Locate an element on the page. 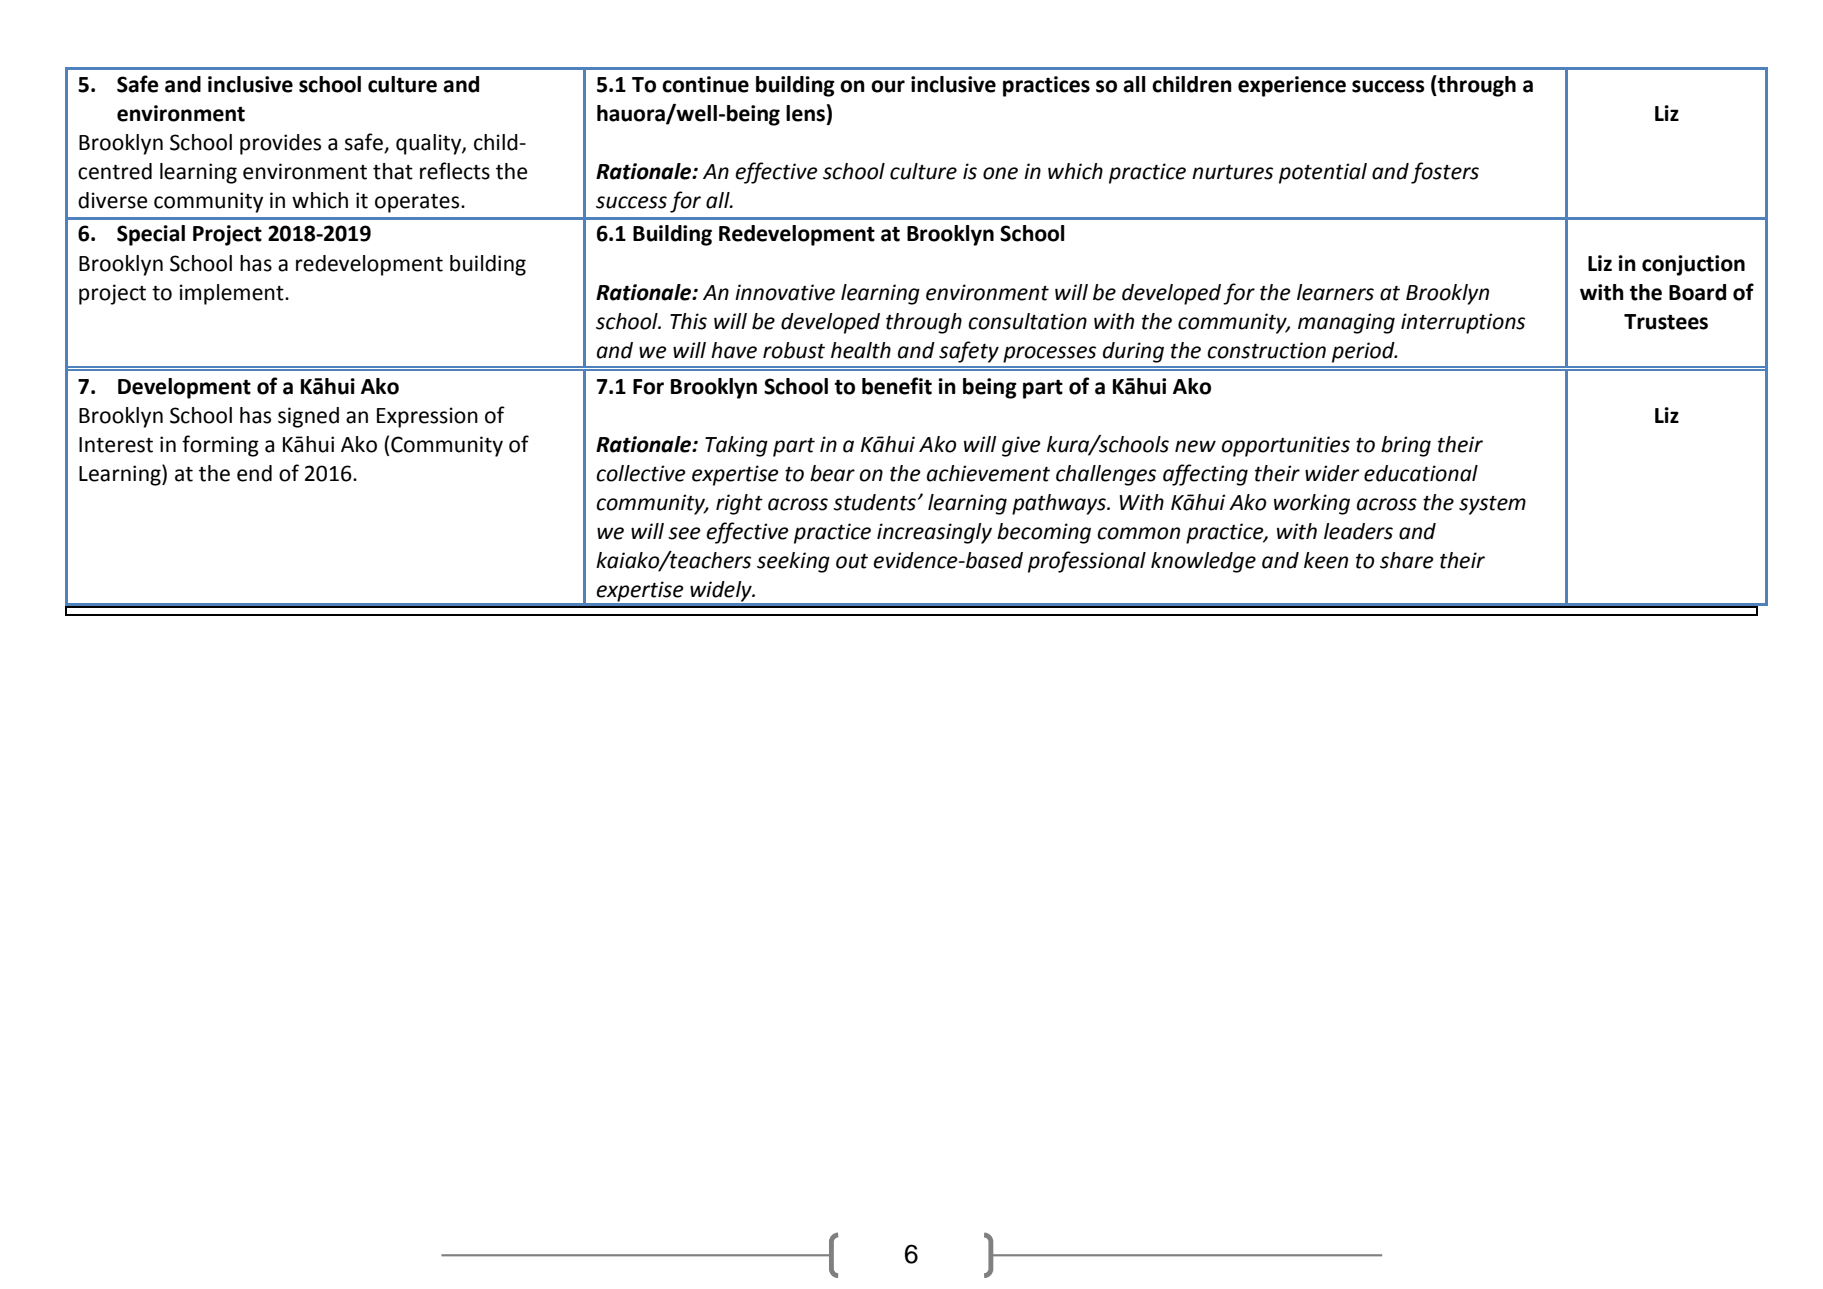  fosters is located at coordinates (1445, 173).
